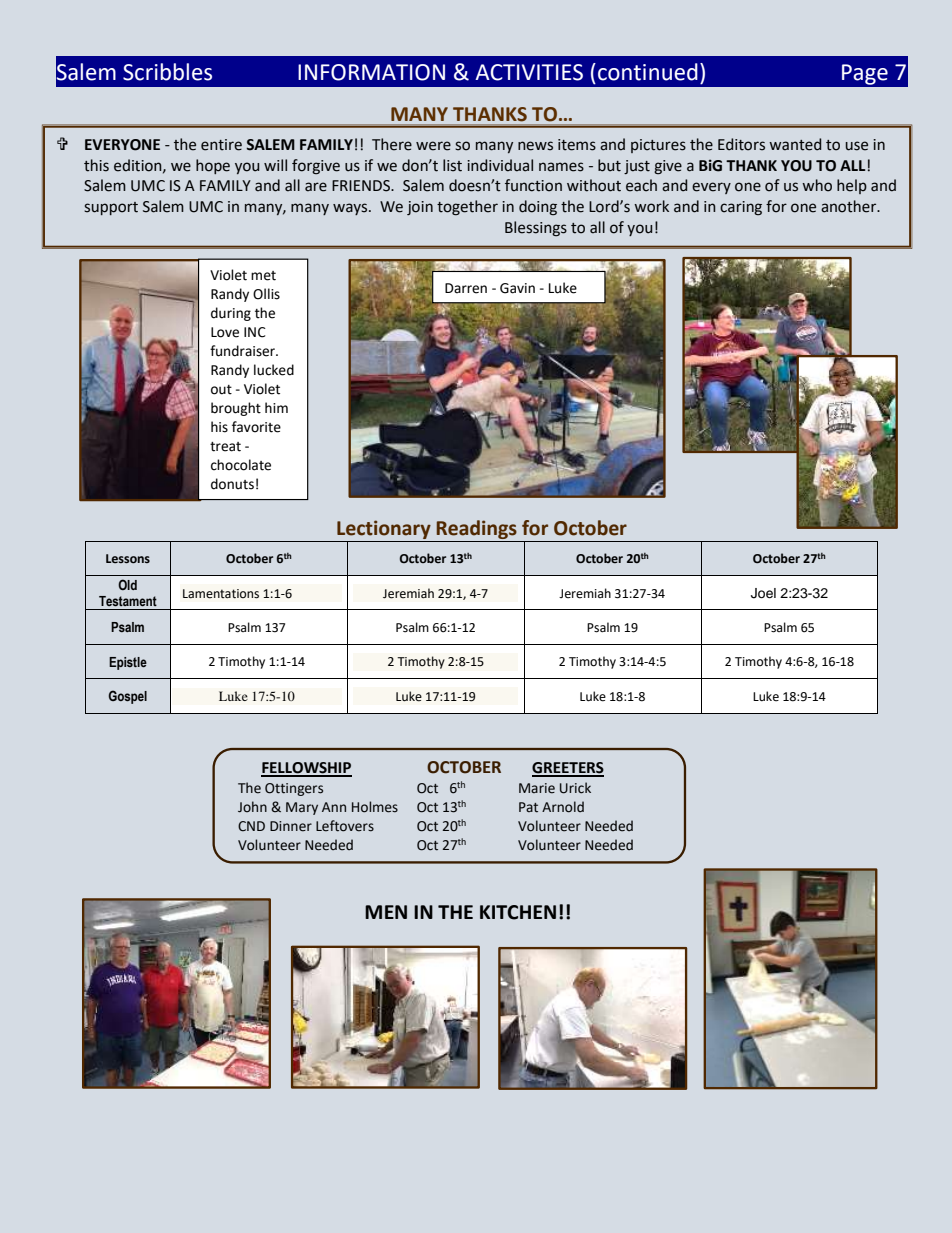 Image resolution: width=952 pixels, height=1233 pixels. What do you see at coordinates (563, 807) in the page?
I see `Arnold` at bounding box center [563, 807].
